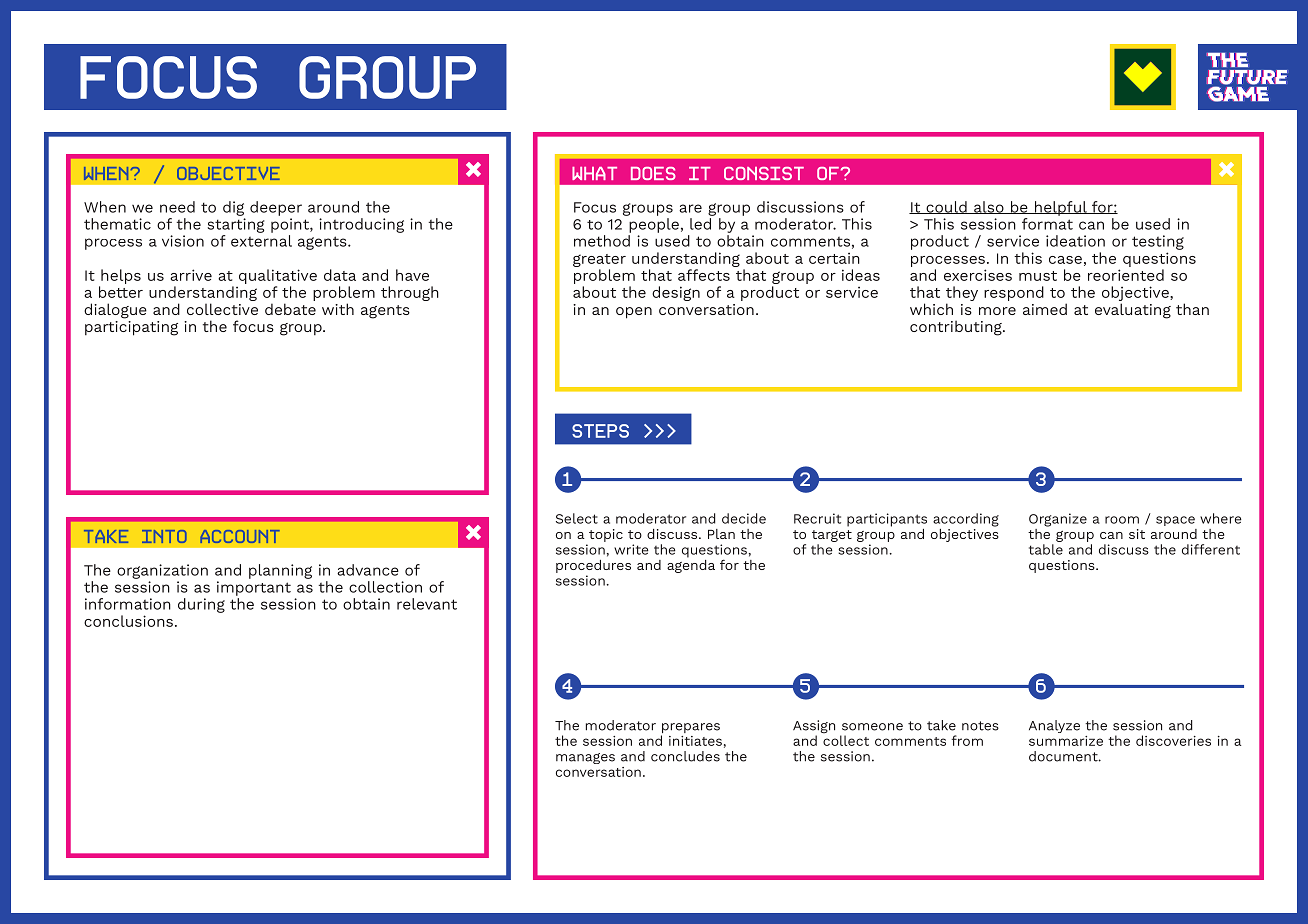 The height and width of the screenshot is (924, 1308). What do you see at coordinates (131, 327) in the screenshot?
I see `participating` at bounding box center [131, 327].
